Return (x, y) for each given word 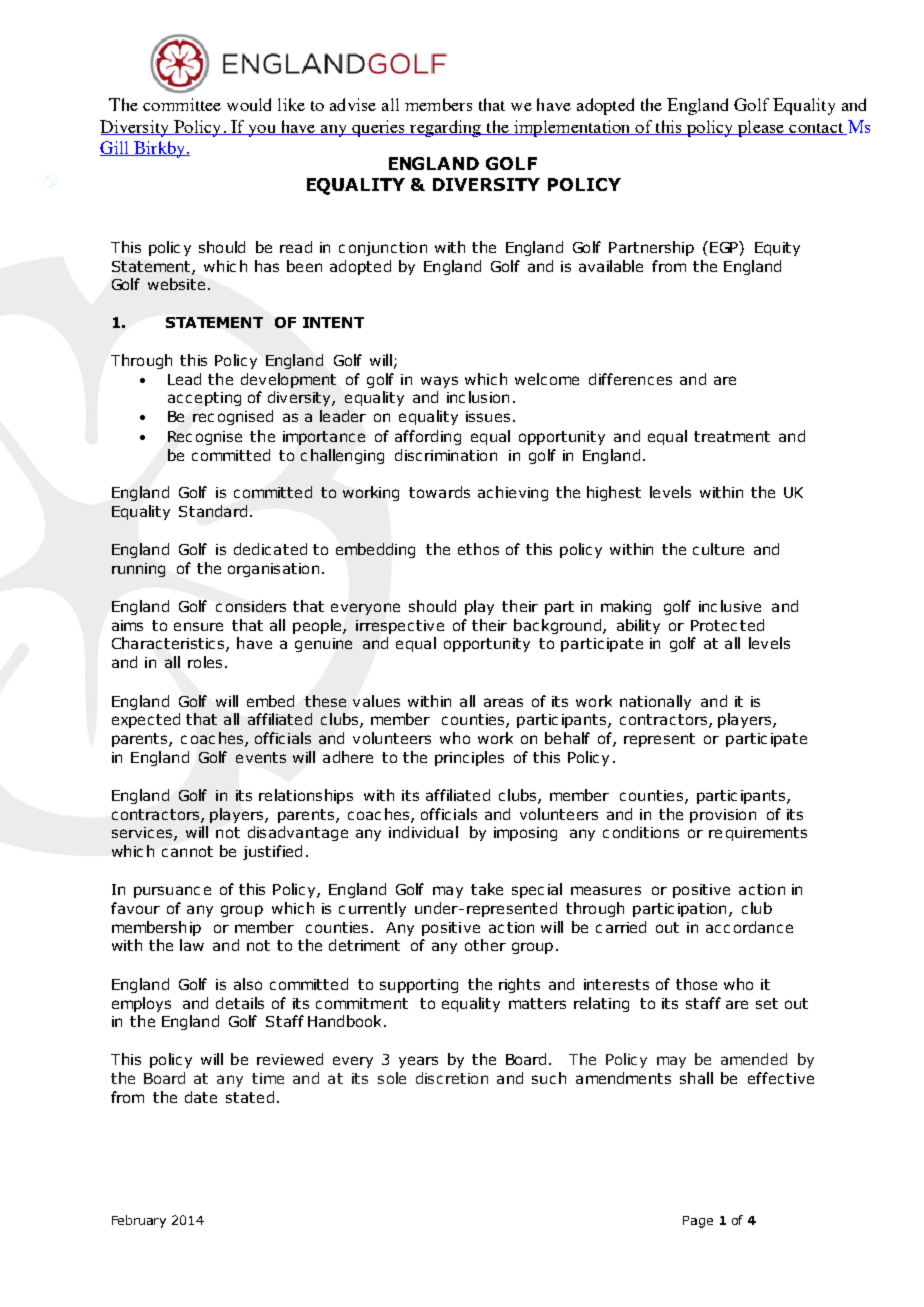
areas (503, 702)
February (139, 1221)
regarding (446, 128)
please (761, 128)
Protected (727, 625)
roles (205, 662)
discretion (452, 1078)
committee (182, 104)
